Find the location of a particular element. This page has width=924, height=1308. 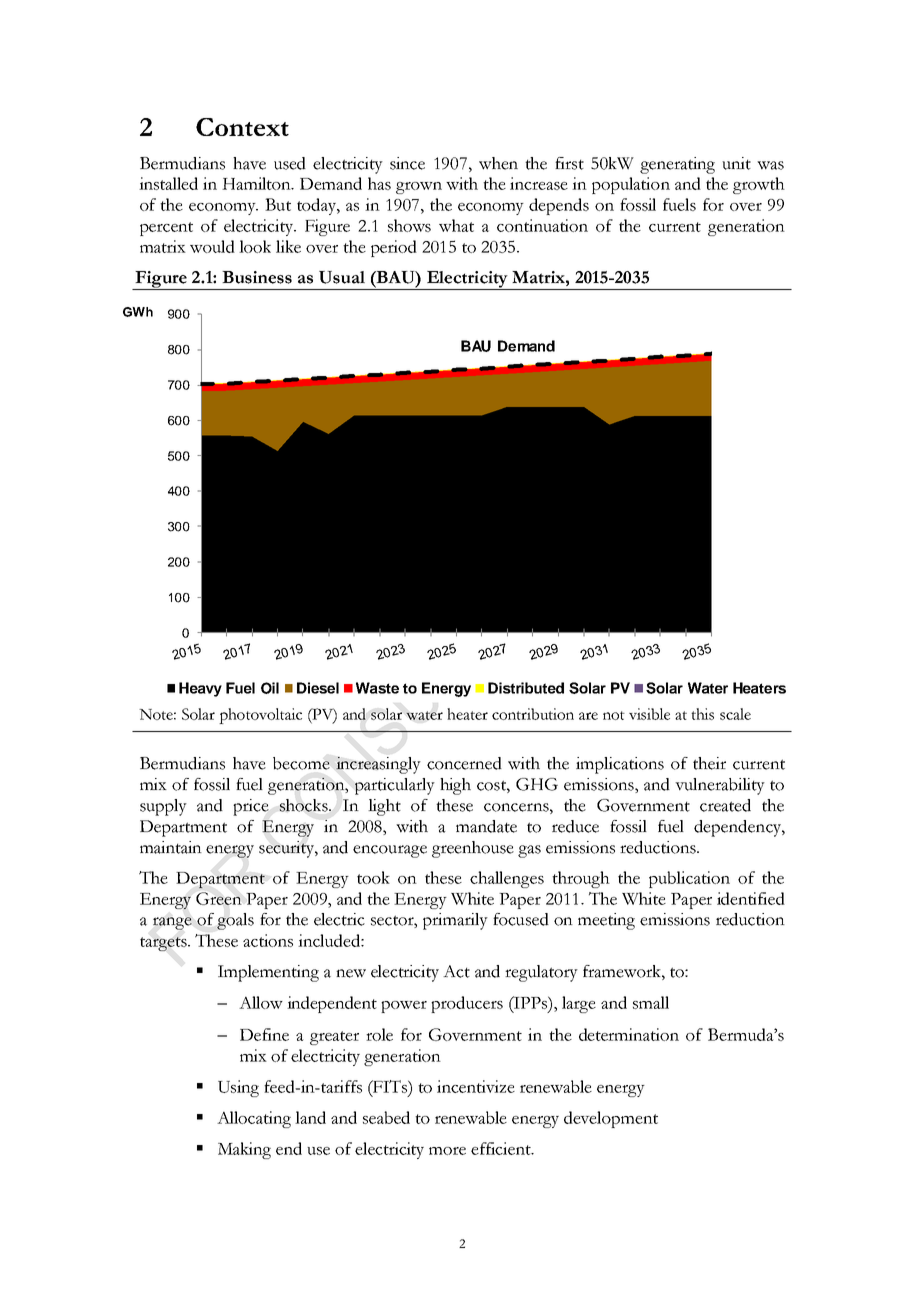

generating is located at coordinates (677, 165).
